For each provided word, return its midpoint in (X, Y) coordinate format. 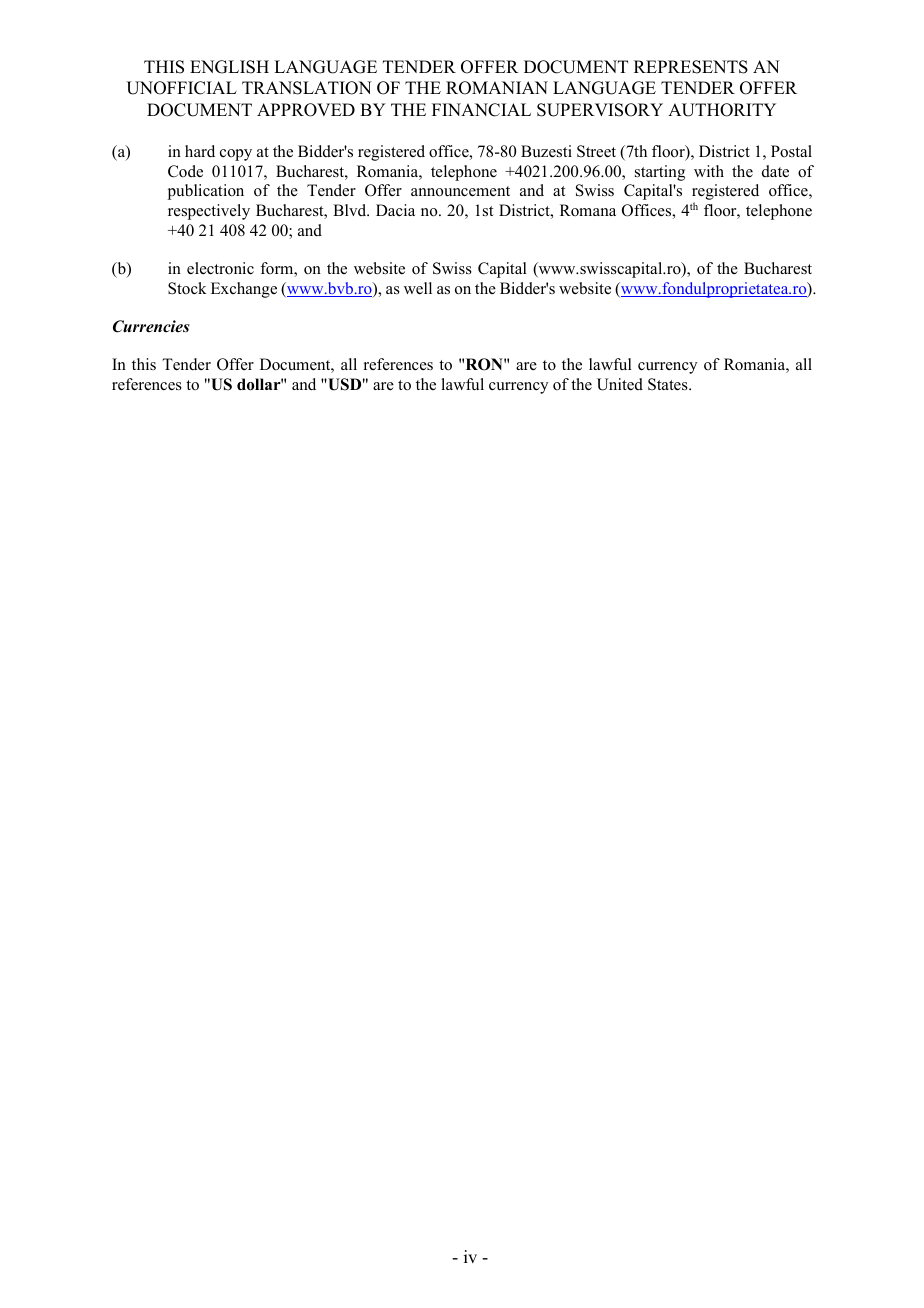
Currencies (151, 326)
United (620, 384)
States (669, 384)
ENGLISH (229, 67)
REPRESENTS (691, 67)
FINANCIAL (481, 110)
